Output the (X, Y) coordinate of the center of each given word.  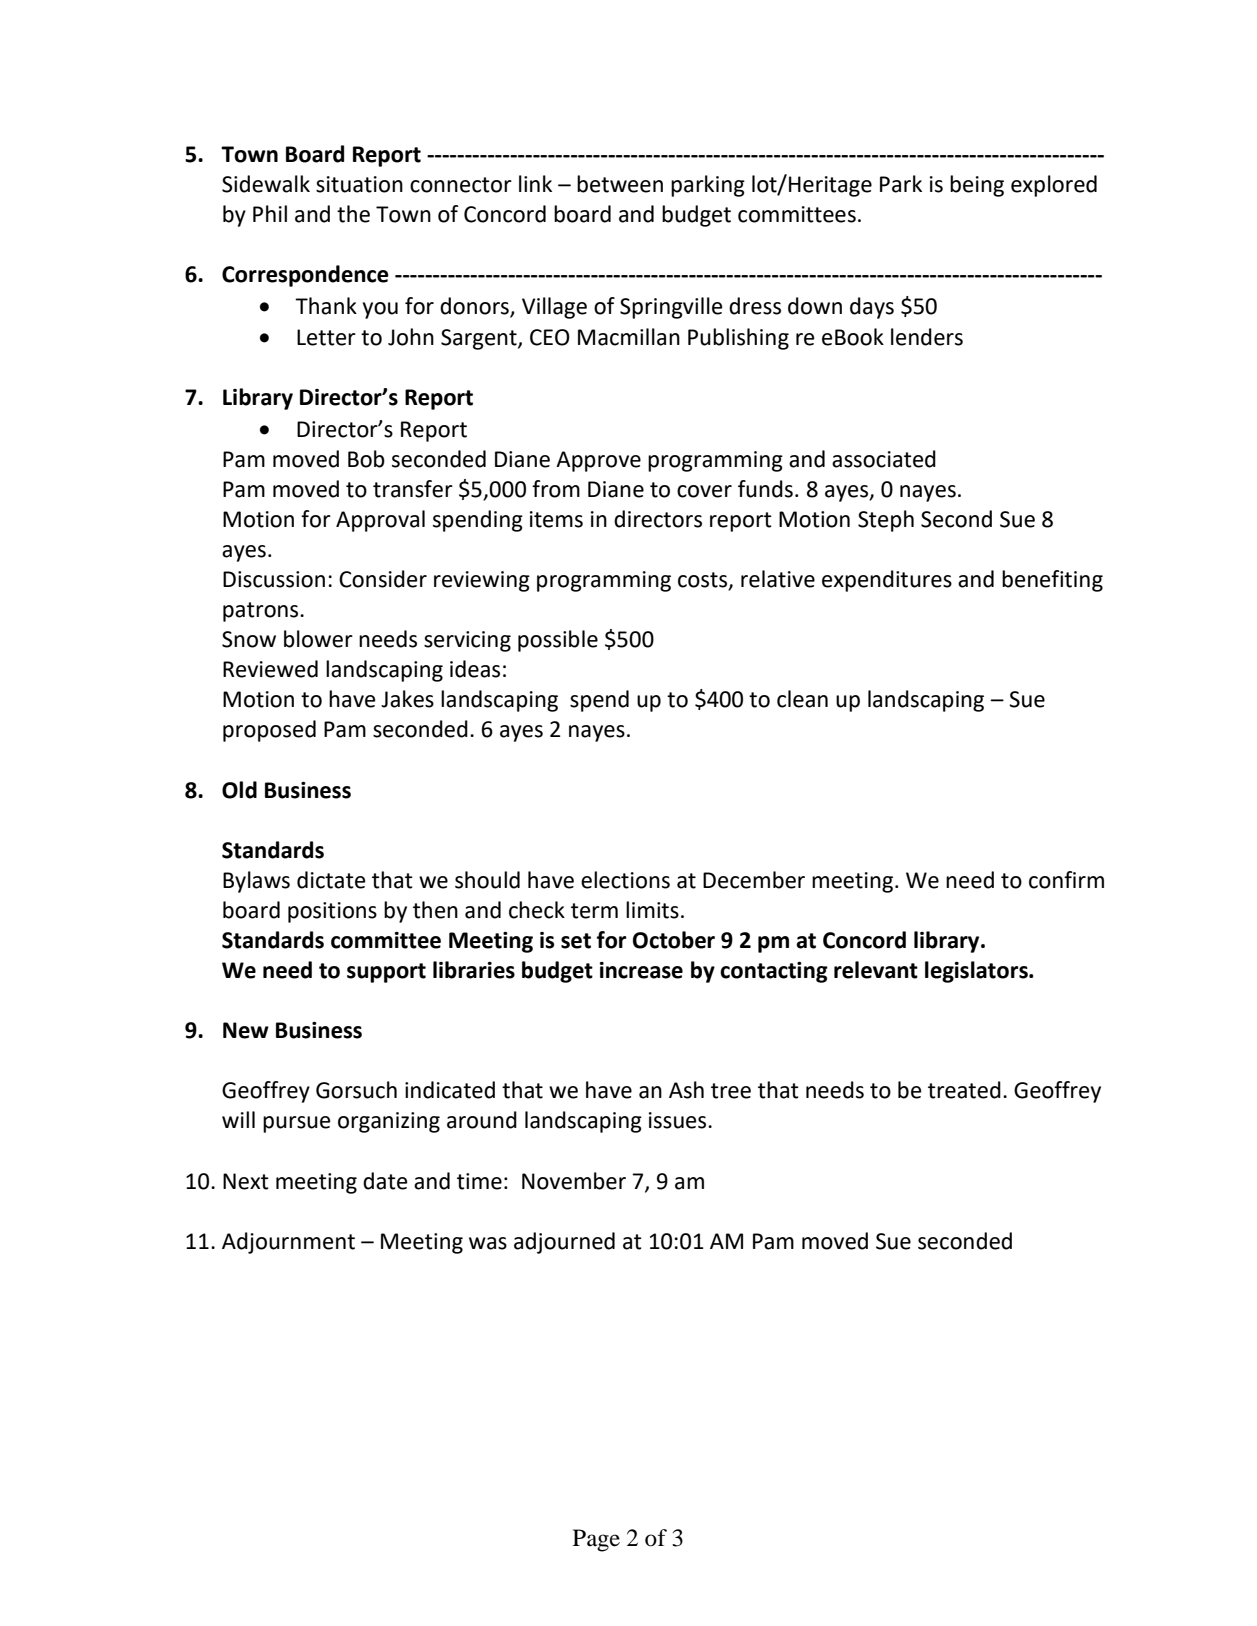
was (488, 1243)
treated (964, 1090)
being (977, 186)
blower (318, 639)
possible (558, 641)
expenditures (887, 581)
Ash (686, 1090)
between (620, 184)
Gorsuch (356, 1090)
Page (596, 1540)
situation (359, 184)
